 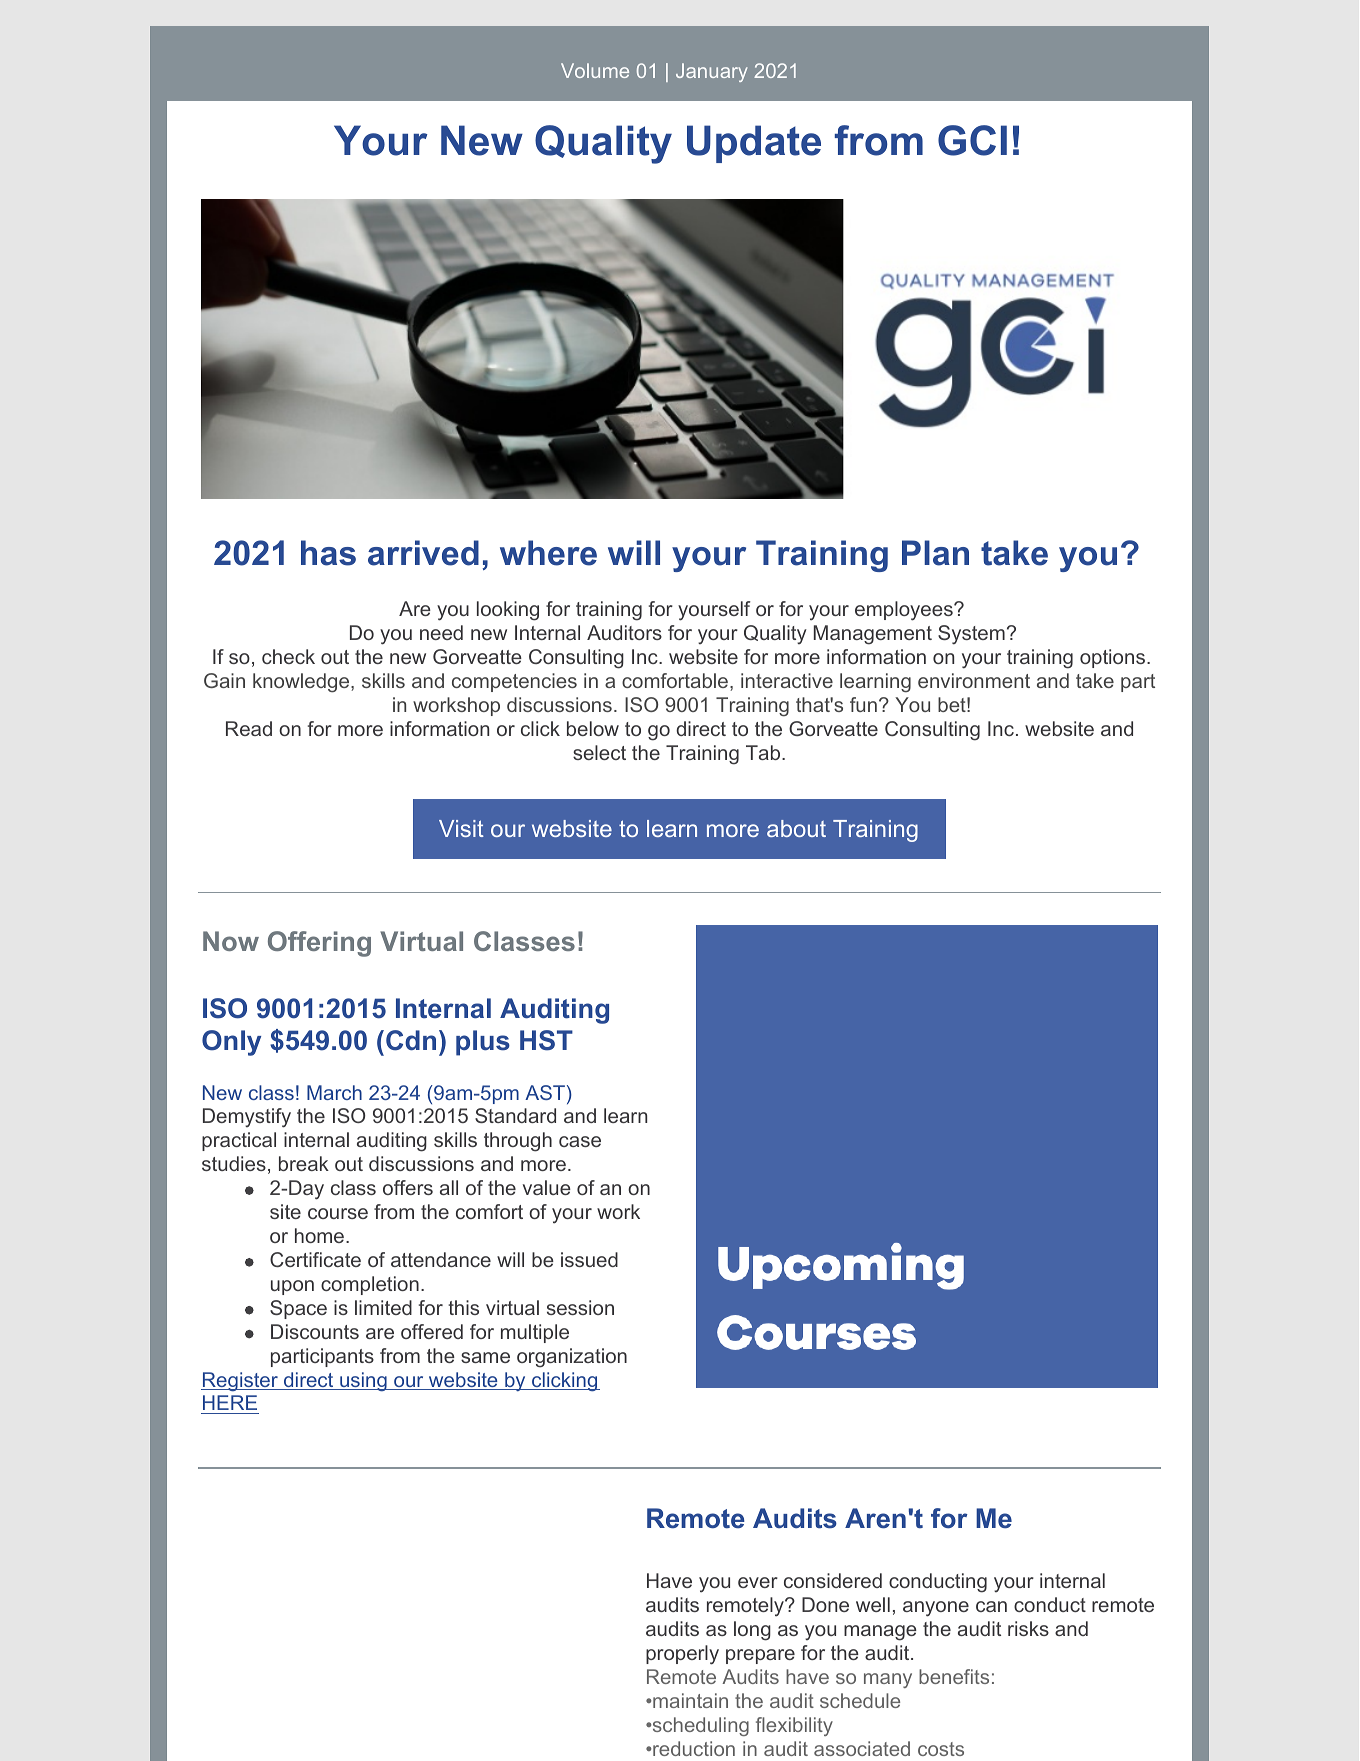 I want to click on session, so click(x=580, y=1307).
